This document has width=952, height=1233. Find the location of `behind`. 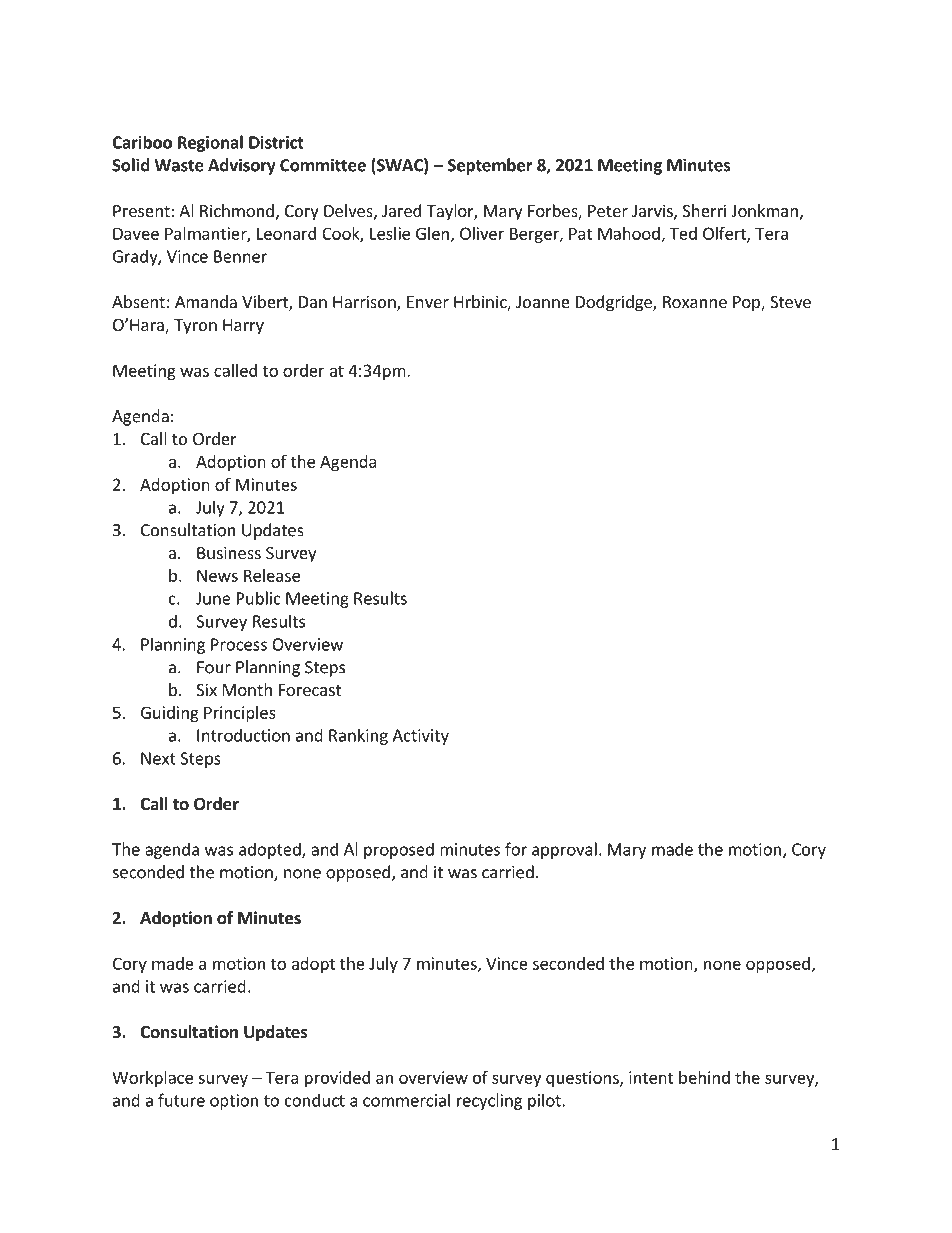

behind is located at coordinates (704, 1077).
